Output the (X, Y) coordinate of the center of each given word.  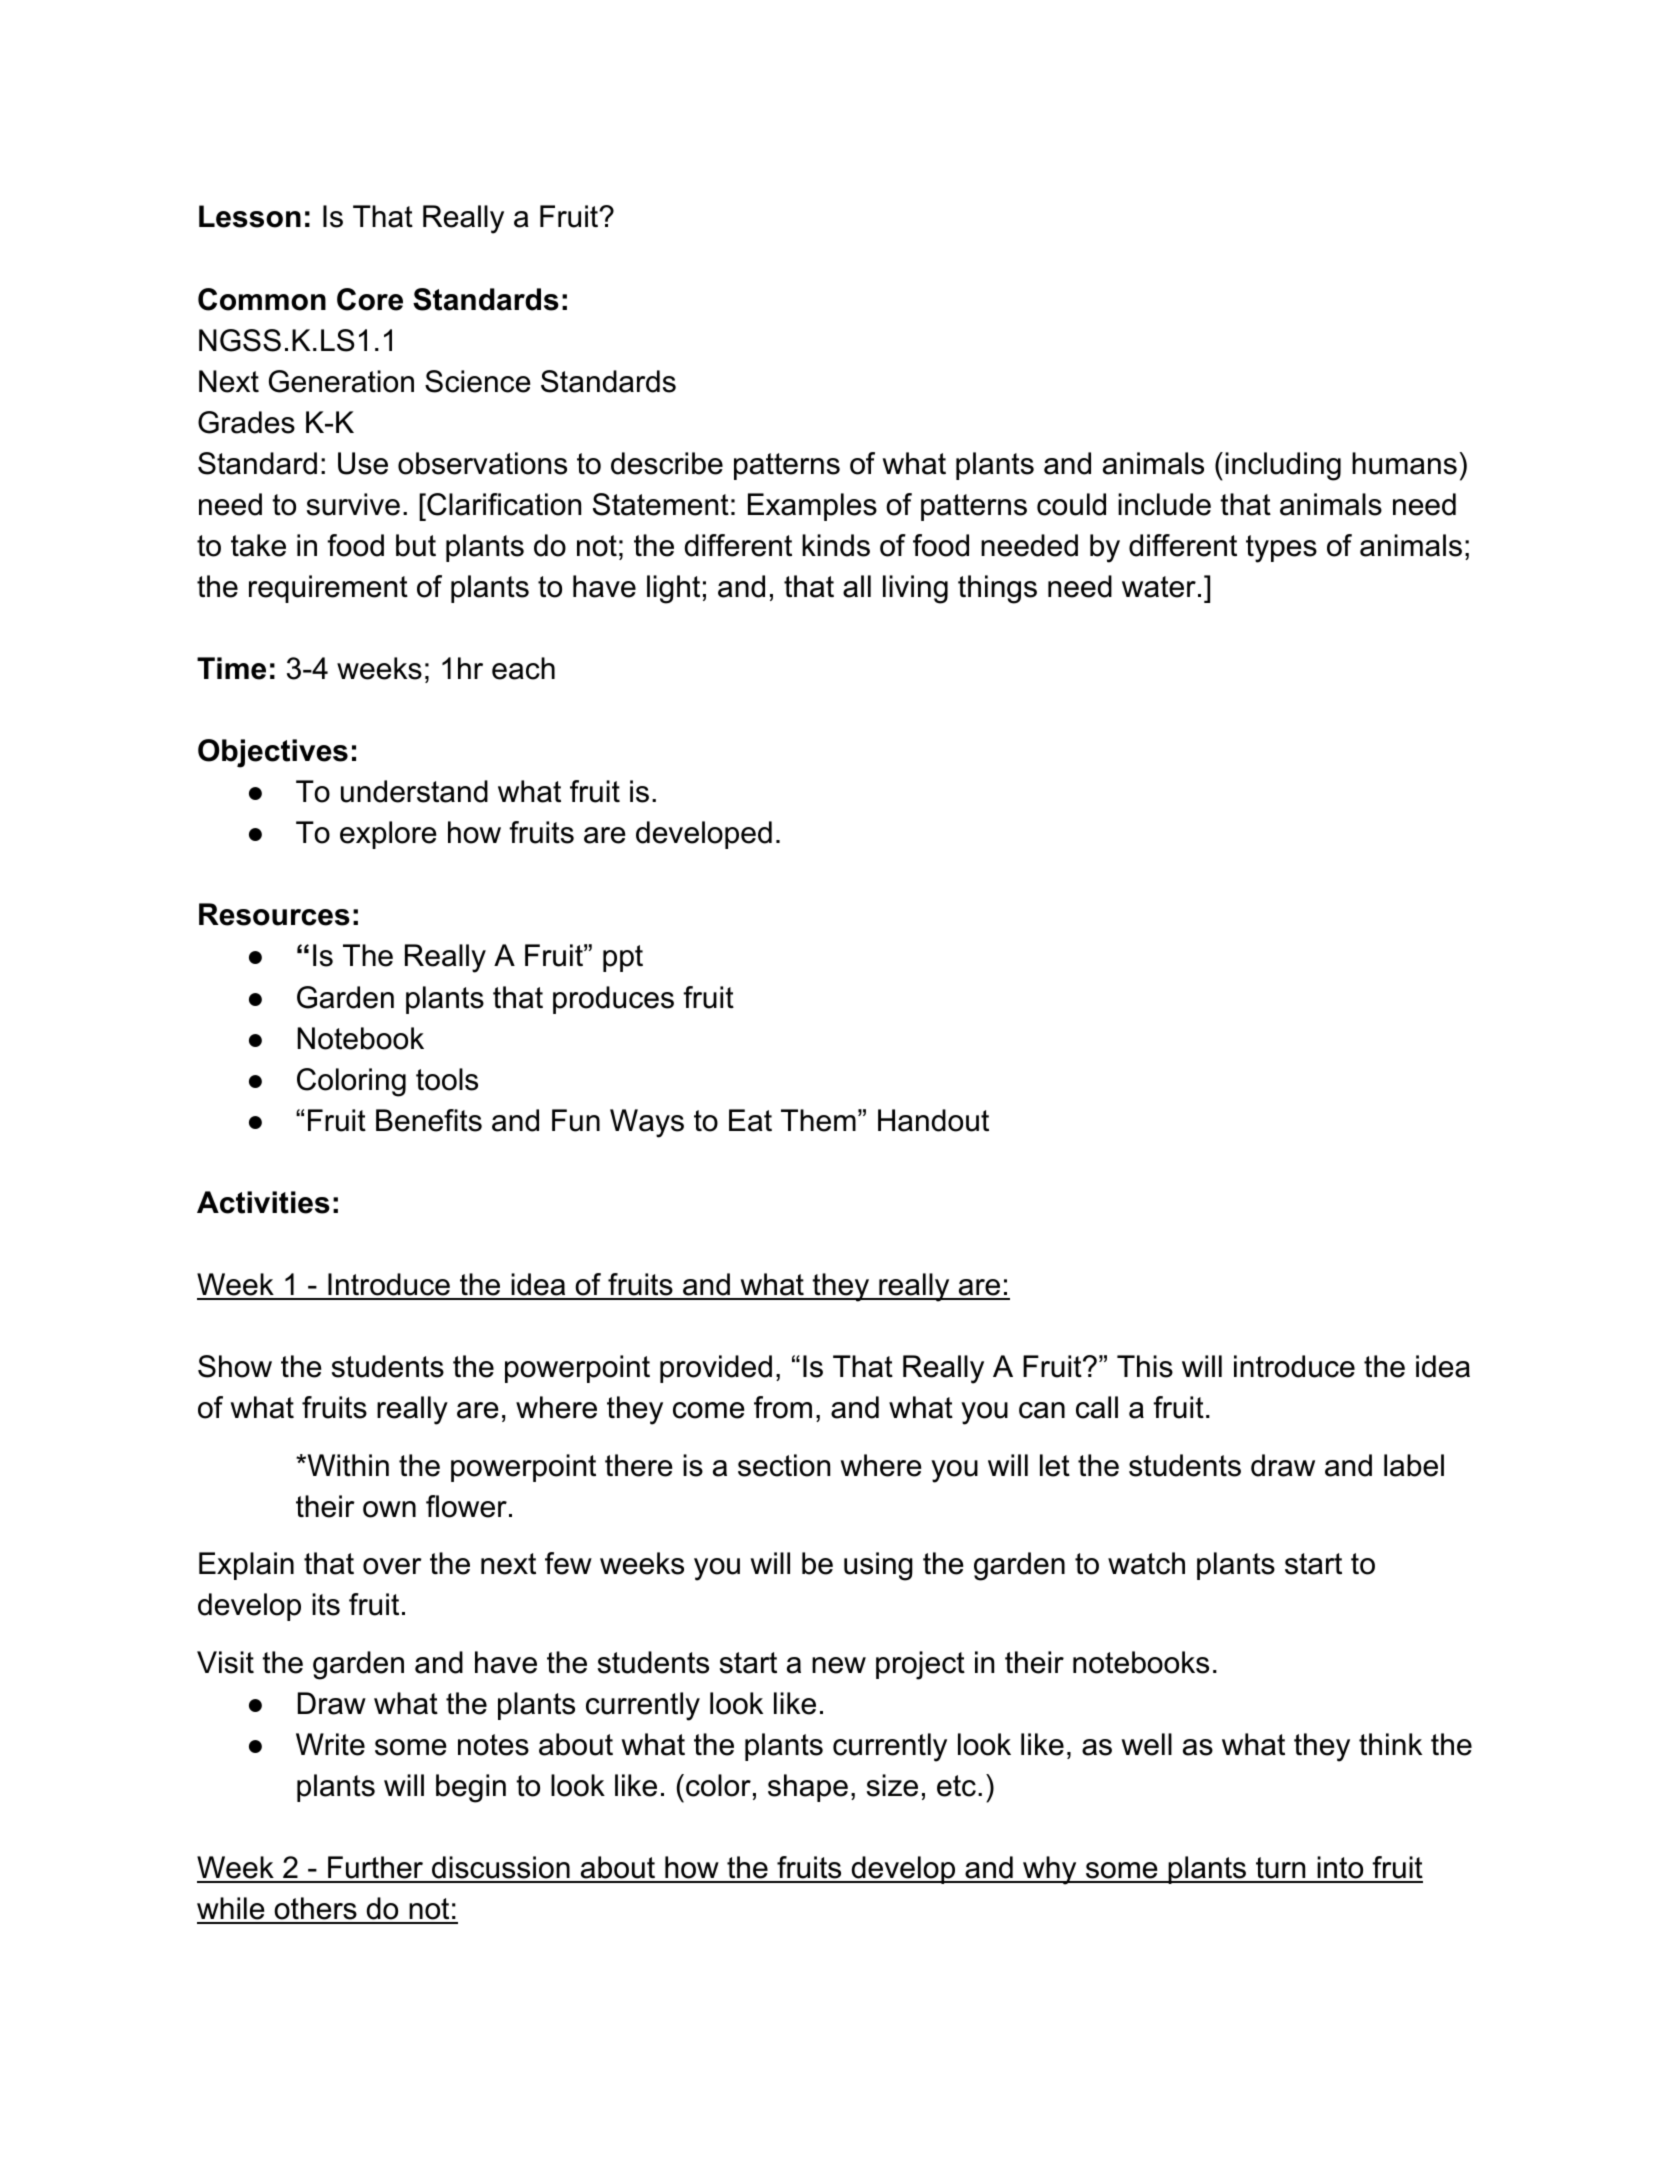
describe (667, 463)
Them (818, 1120)
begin (471, 1788)
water (1159, 587)
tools (447, 1079)
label (1414, 1465)
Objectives (273, 753)
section (784, 1465)
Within (347, 1465)
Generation (341, 381)
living (915, 589)
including (1283, 466)
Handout (933, 1120)
